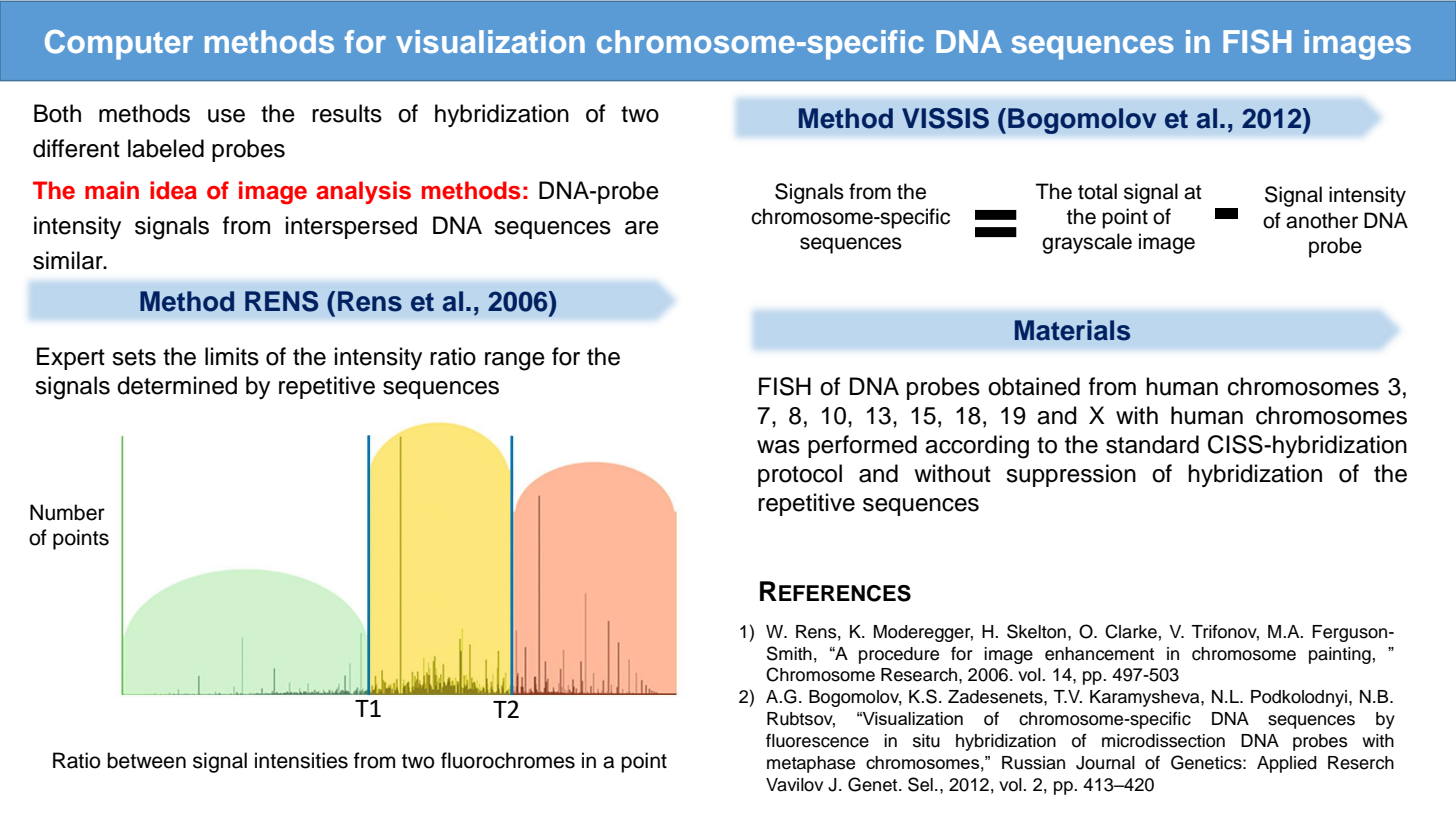  What do you see at coordinates (146, 760) in the document?
I see `between` at bounding box center [146, 760].
